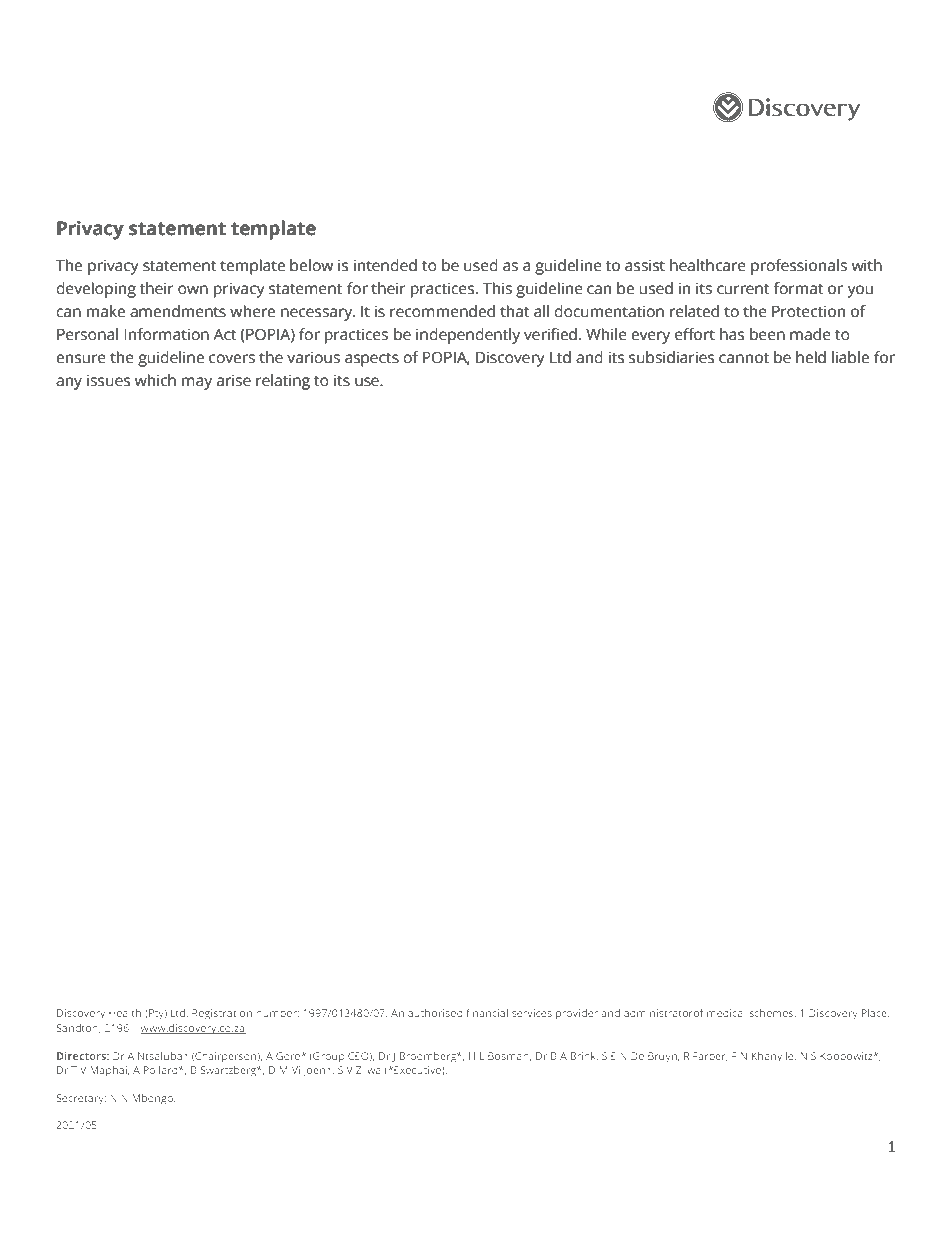 The width and height of the document is (952, 1233). What do you see at coordinates (222, 1014) in the document?
I see `Registration` at bounding box center [222, 1014].
